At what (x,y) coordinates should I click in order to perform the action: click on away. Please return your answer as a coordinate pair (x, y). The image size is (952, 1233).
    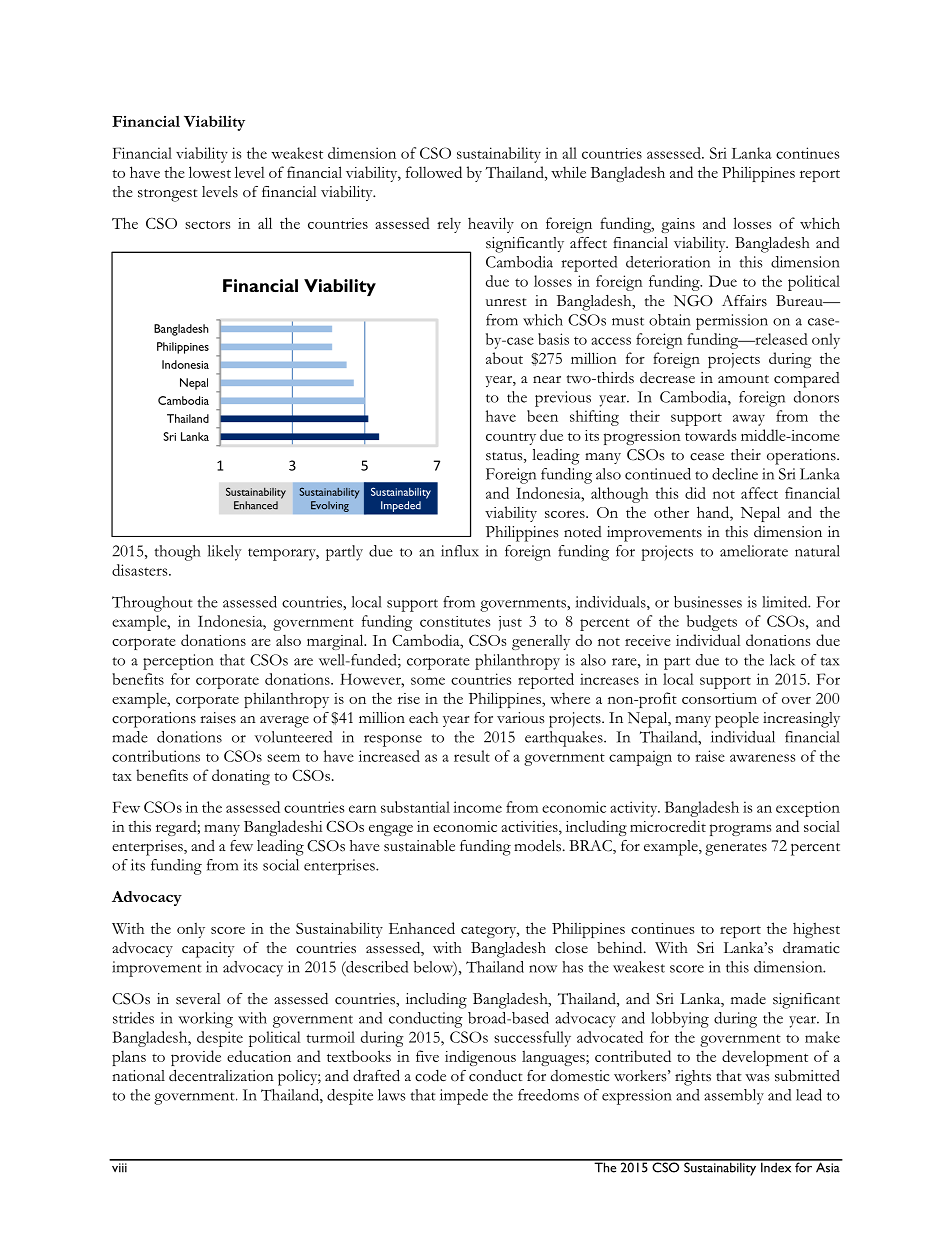
    Looking at the image, I should click on (749, 420).
